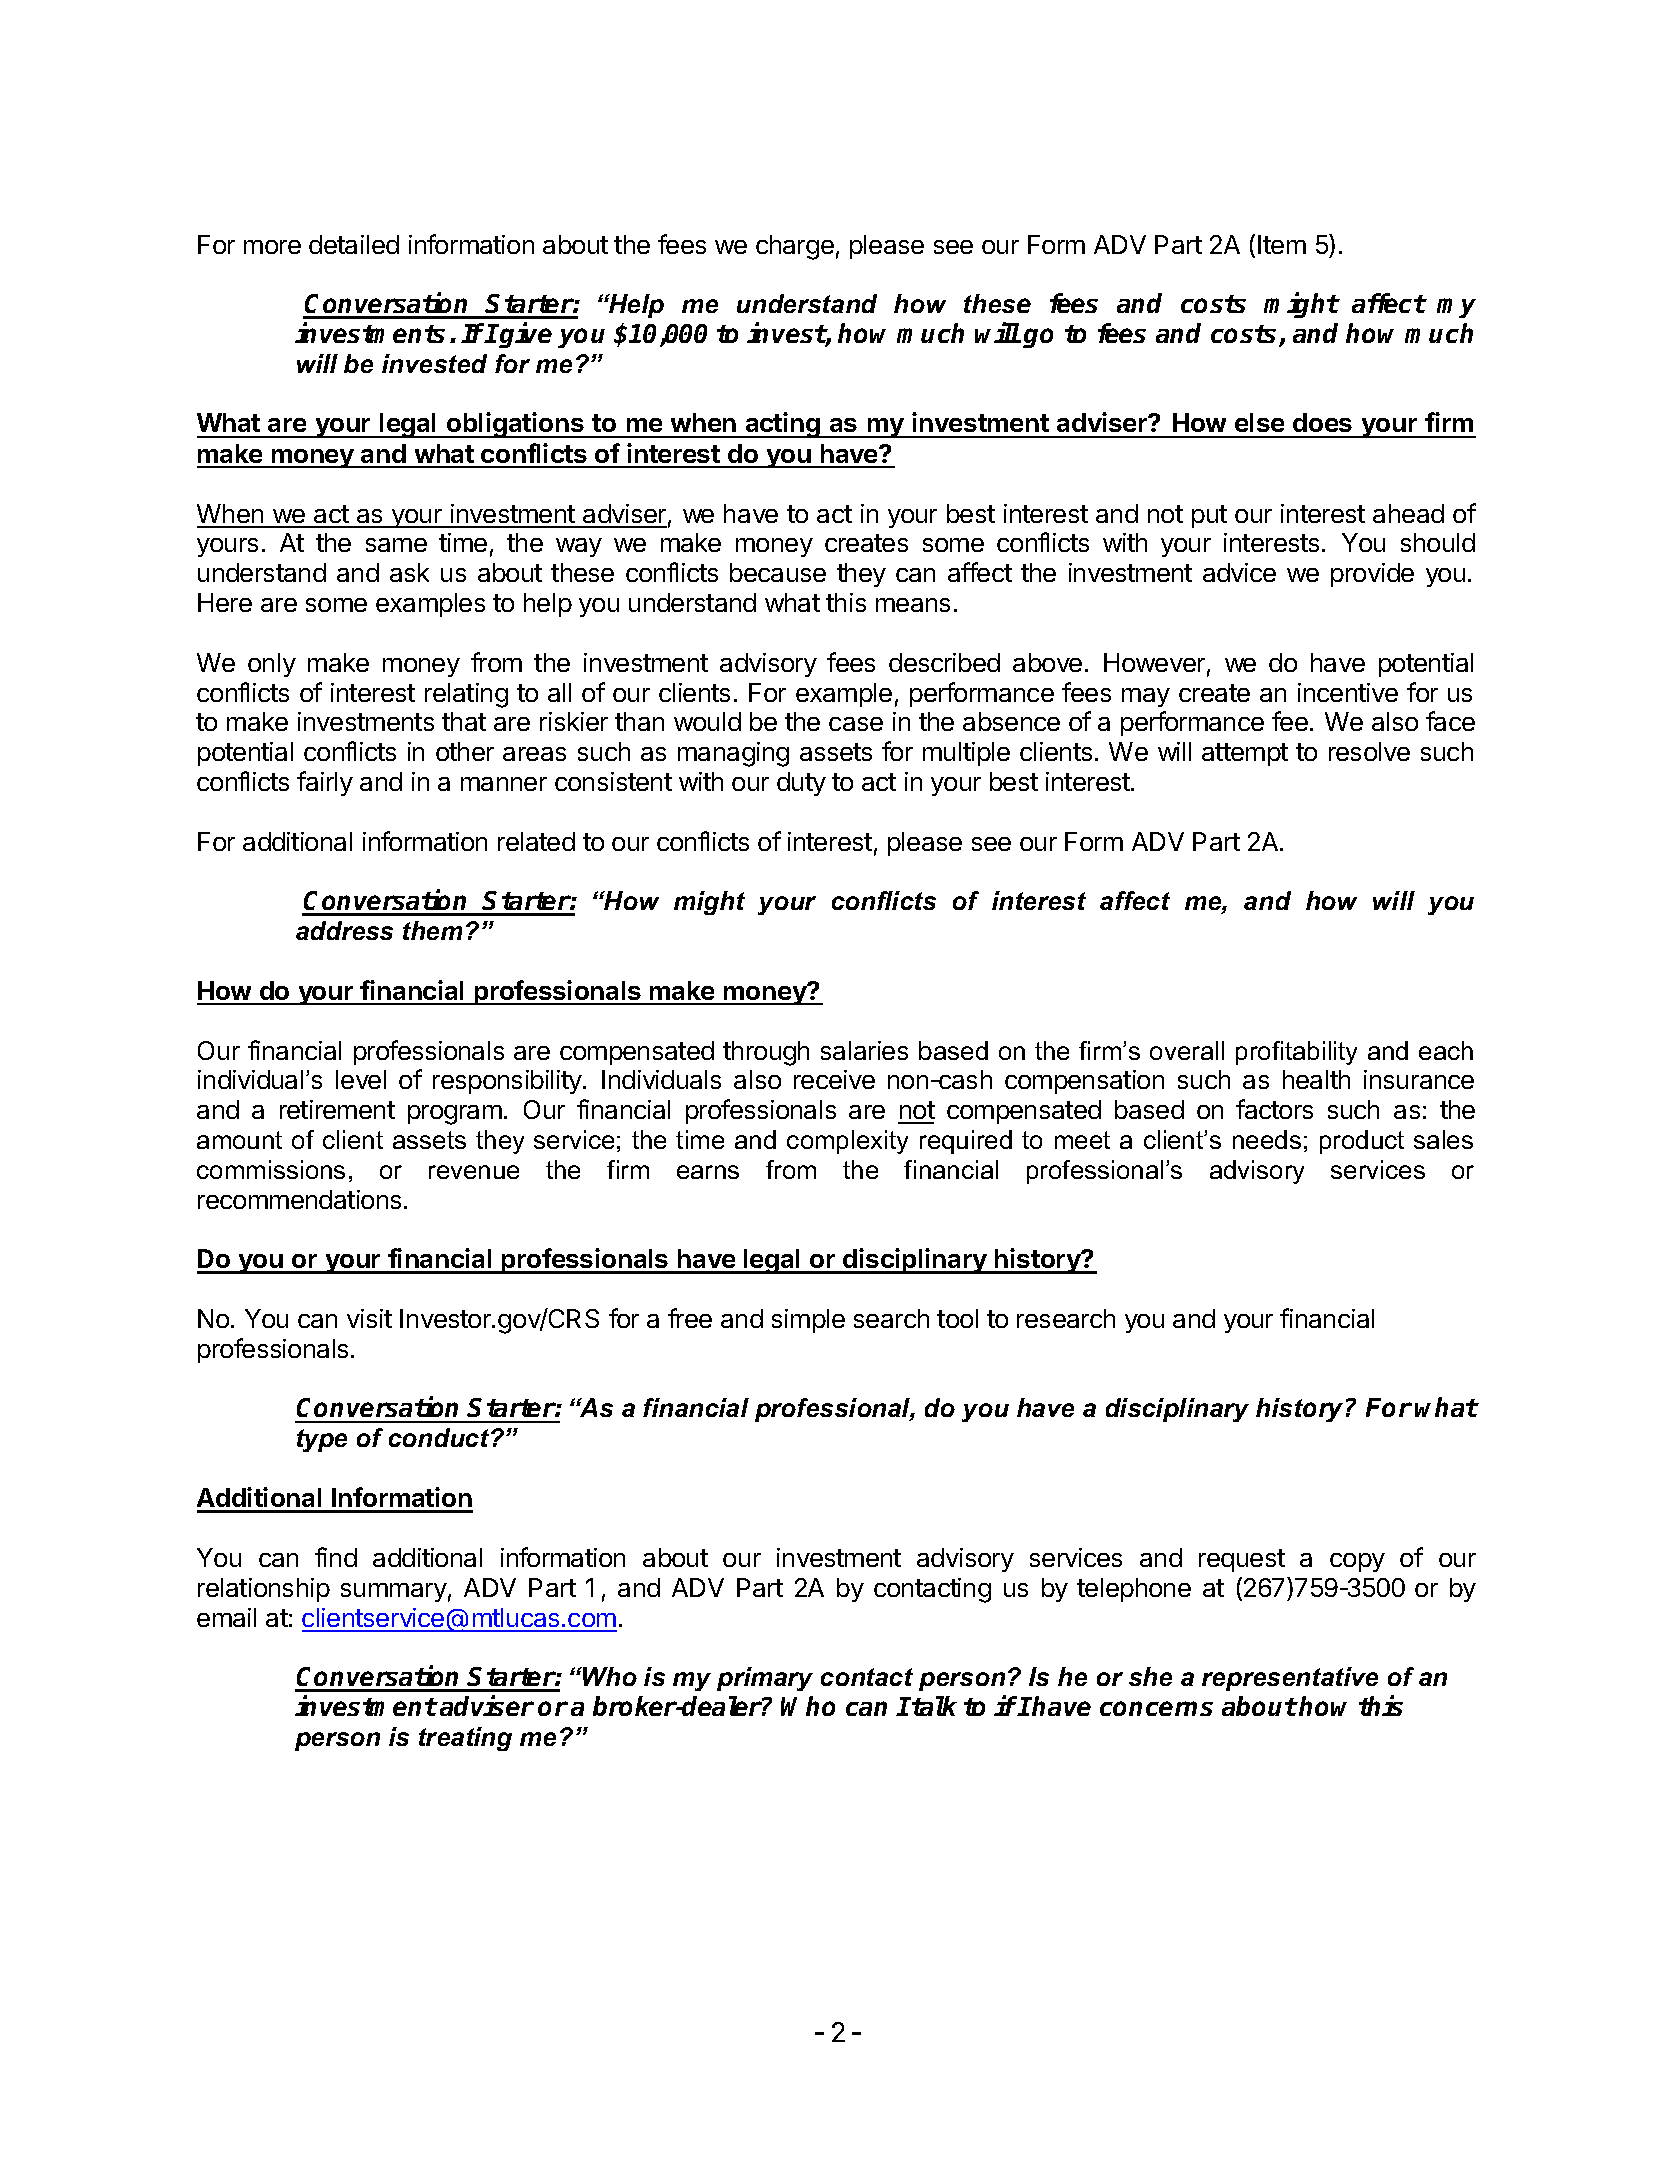 This screenshot has height=2163, width=1672. I want to click on duty, so click(801, 784).
